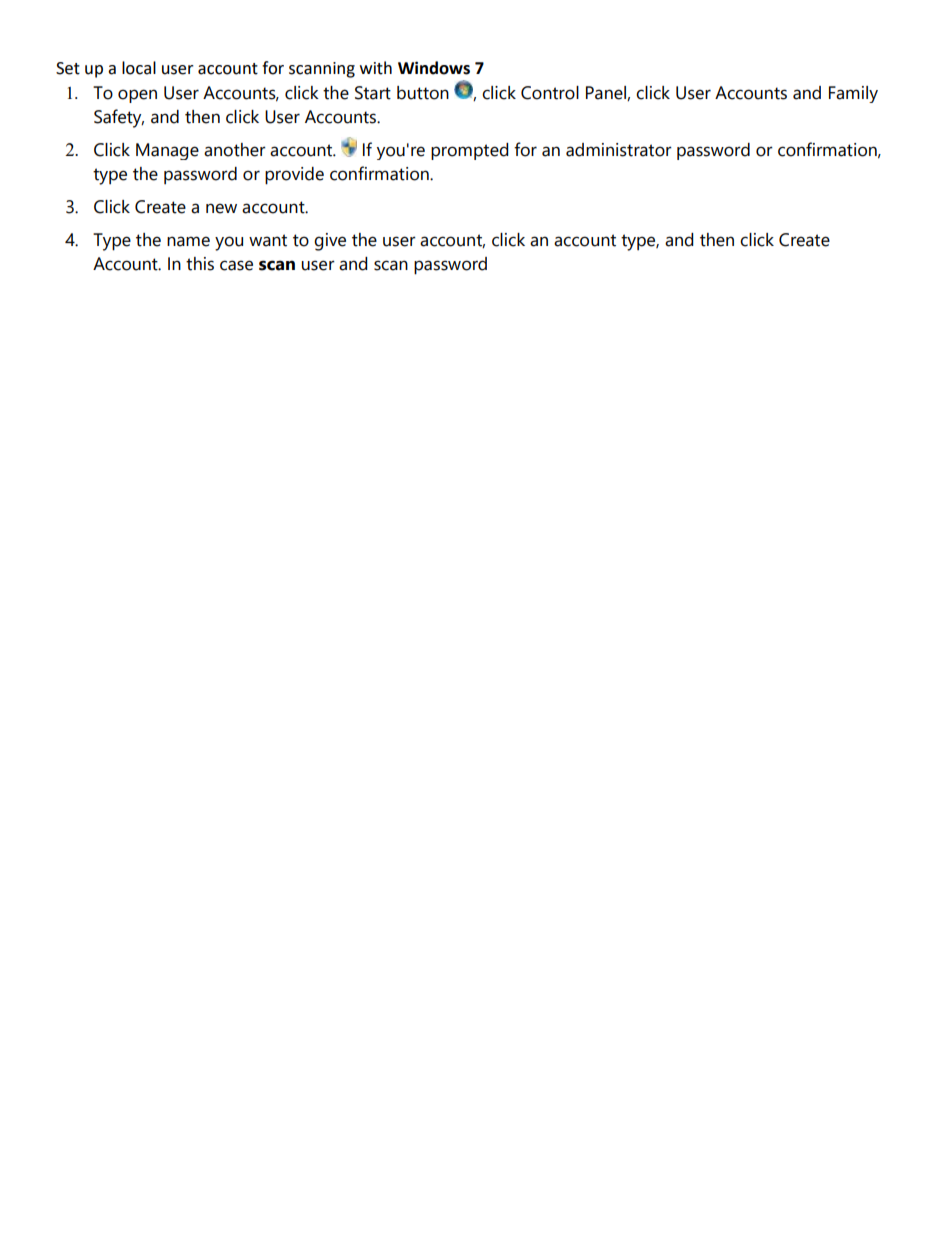 The width and height of the screenshot is (952, 1233). I want to click on give, so click(330, 242).
